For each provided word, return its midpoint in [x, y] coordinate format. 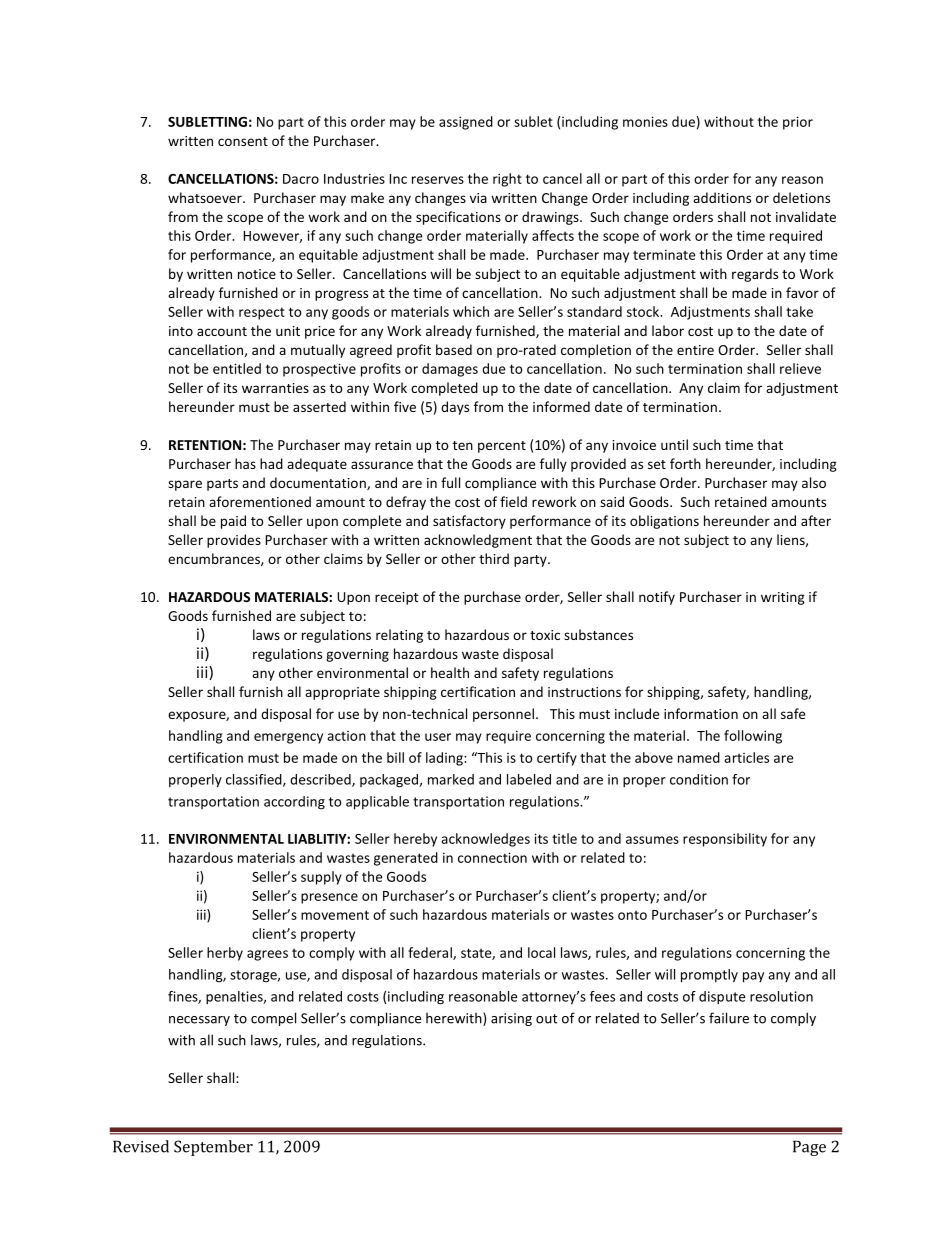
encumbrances [215, 559]
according [294, 803]
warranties [275, 388]
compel [273, 1019]
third [494, 558]
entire [695, 350]
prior [798, 123]
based [454, 349]
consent [243, 141]
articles [746, 757]
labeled [529, 779]
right [507, 180]
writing [783, 598]
